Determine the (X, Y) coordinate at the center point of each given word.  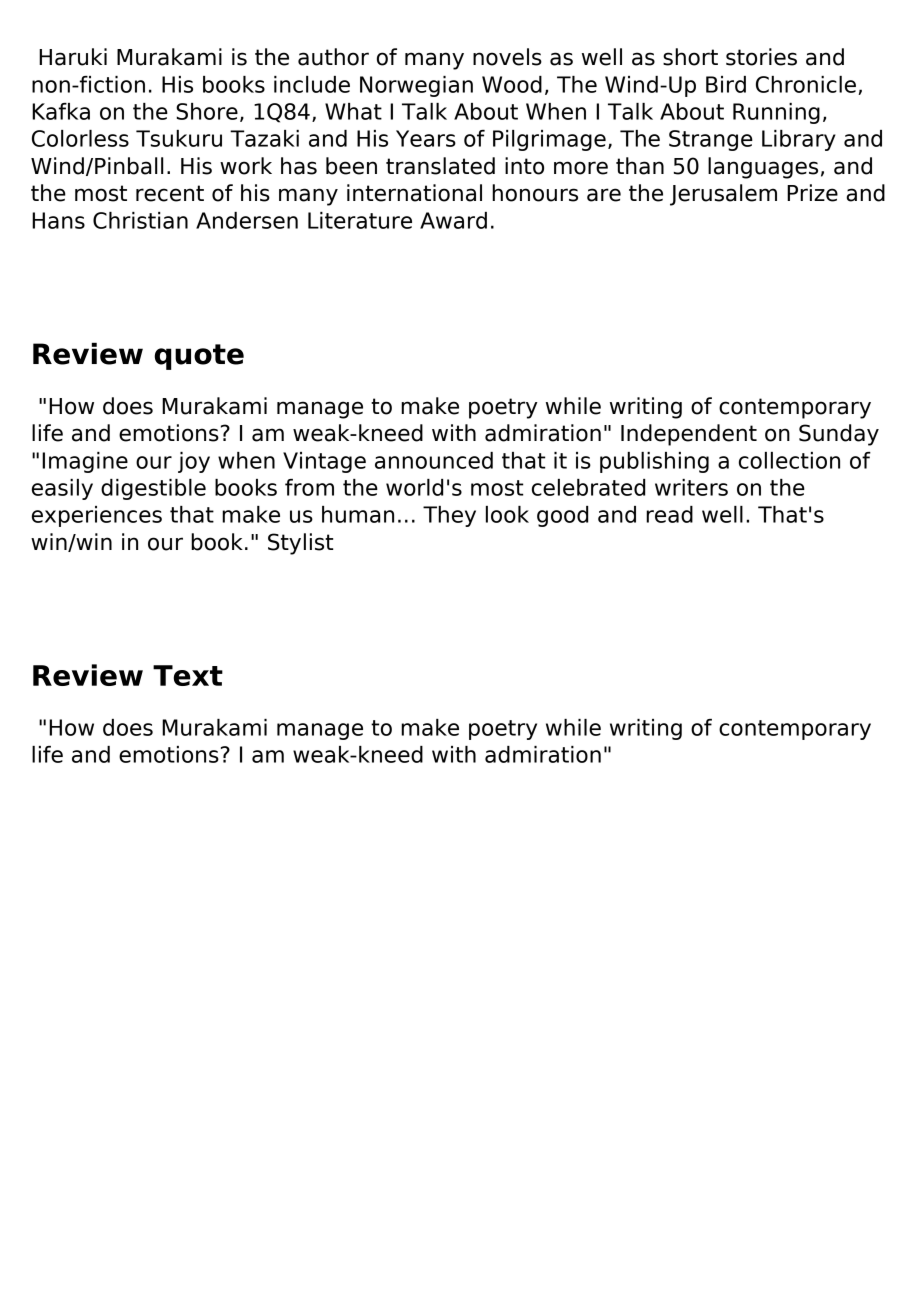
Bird (726, 84)
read (669, 514)
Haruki (73, 57)
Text (188, 675)
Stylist (300, 544)
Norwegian (416, 86)
